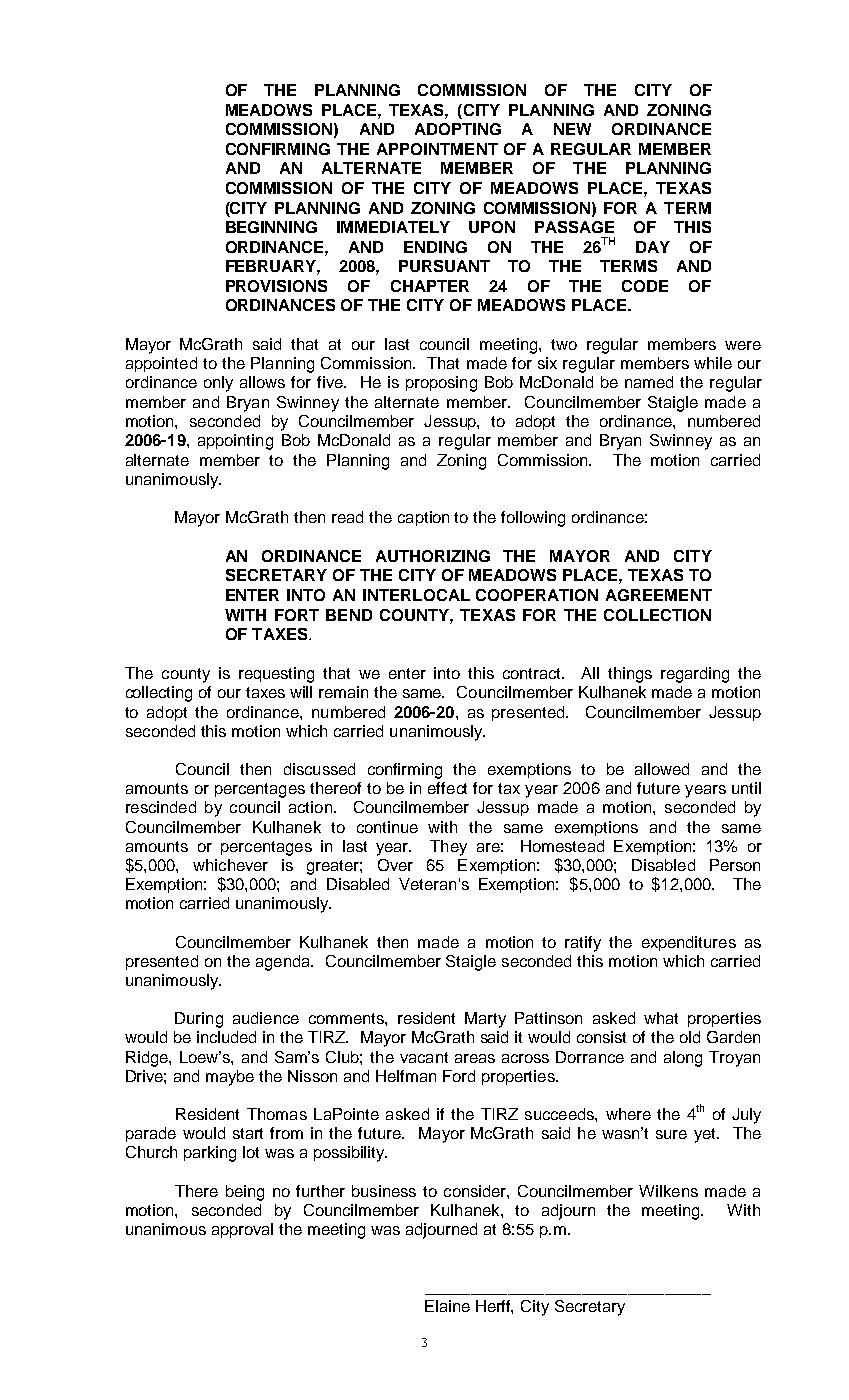 The height and width of the screenshot is (1400, 849). I want to click on AGREEMENT, so click(659, 595).
